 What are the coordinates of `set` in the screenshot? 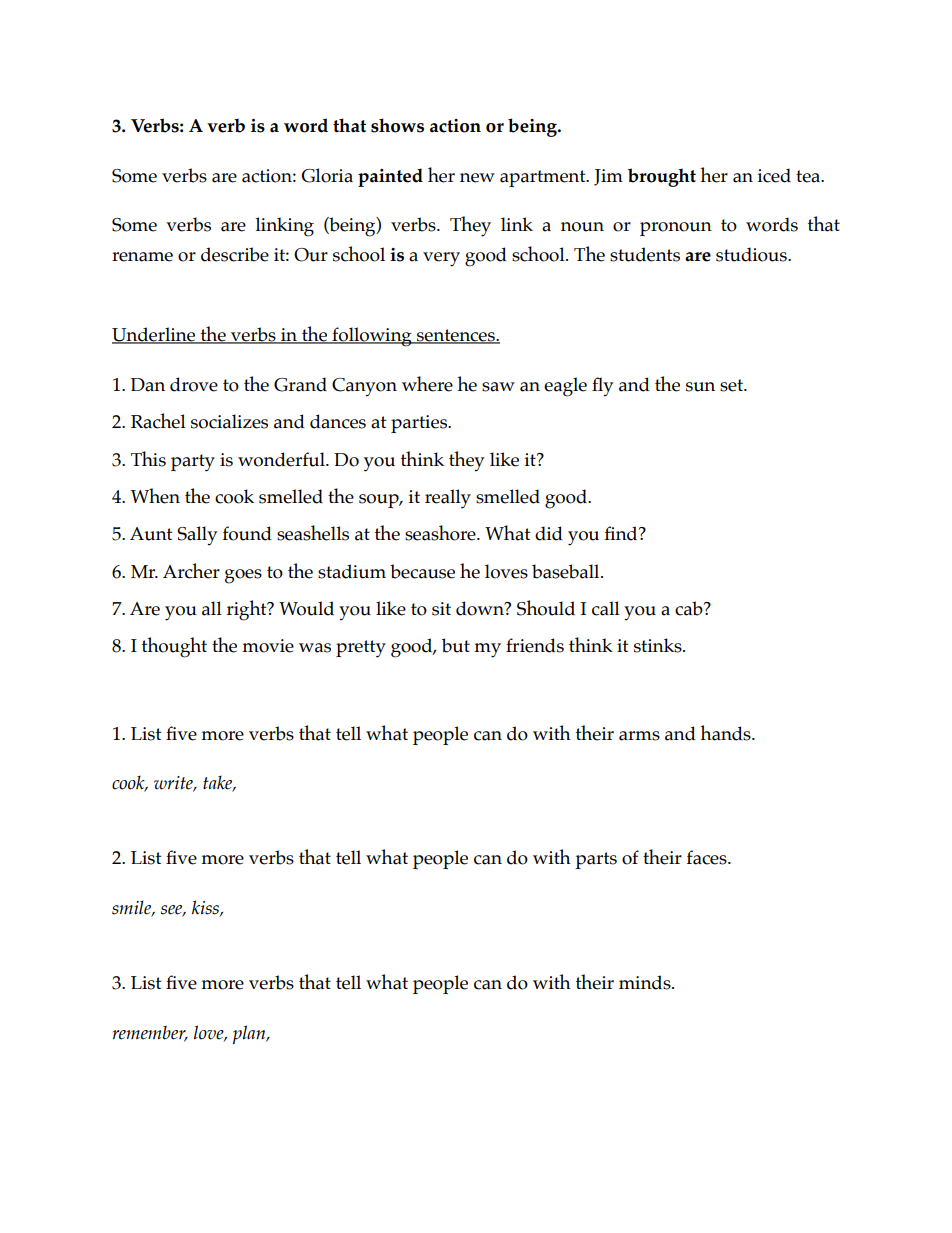 It's located at (732, 385).
